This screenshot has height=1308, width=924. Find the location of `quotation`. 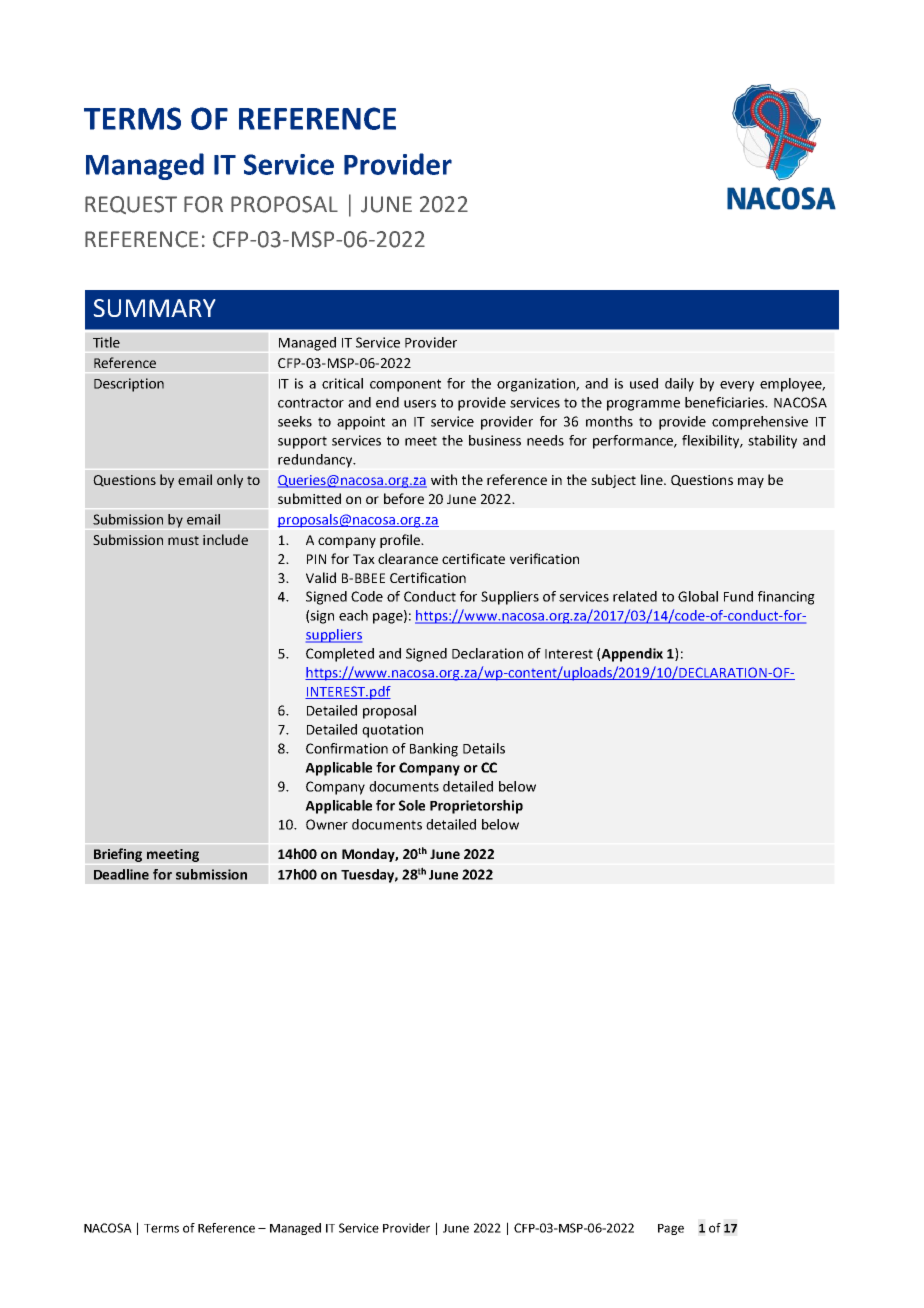

quotation is located at coordinates (392, 731).
